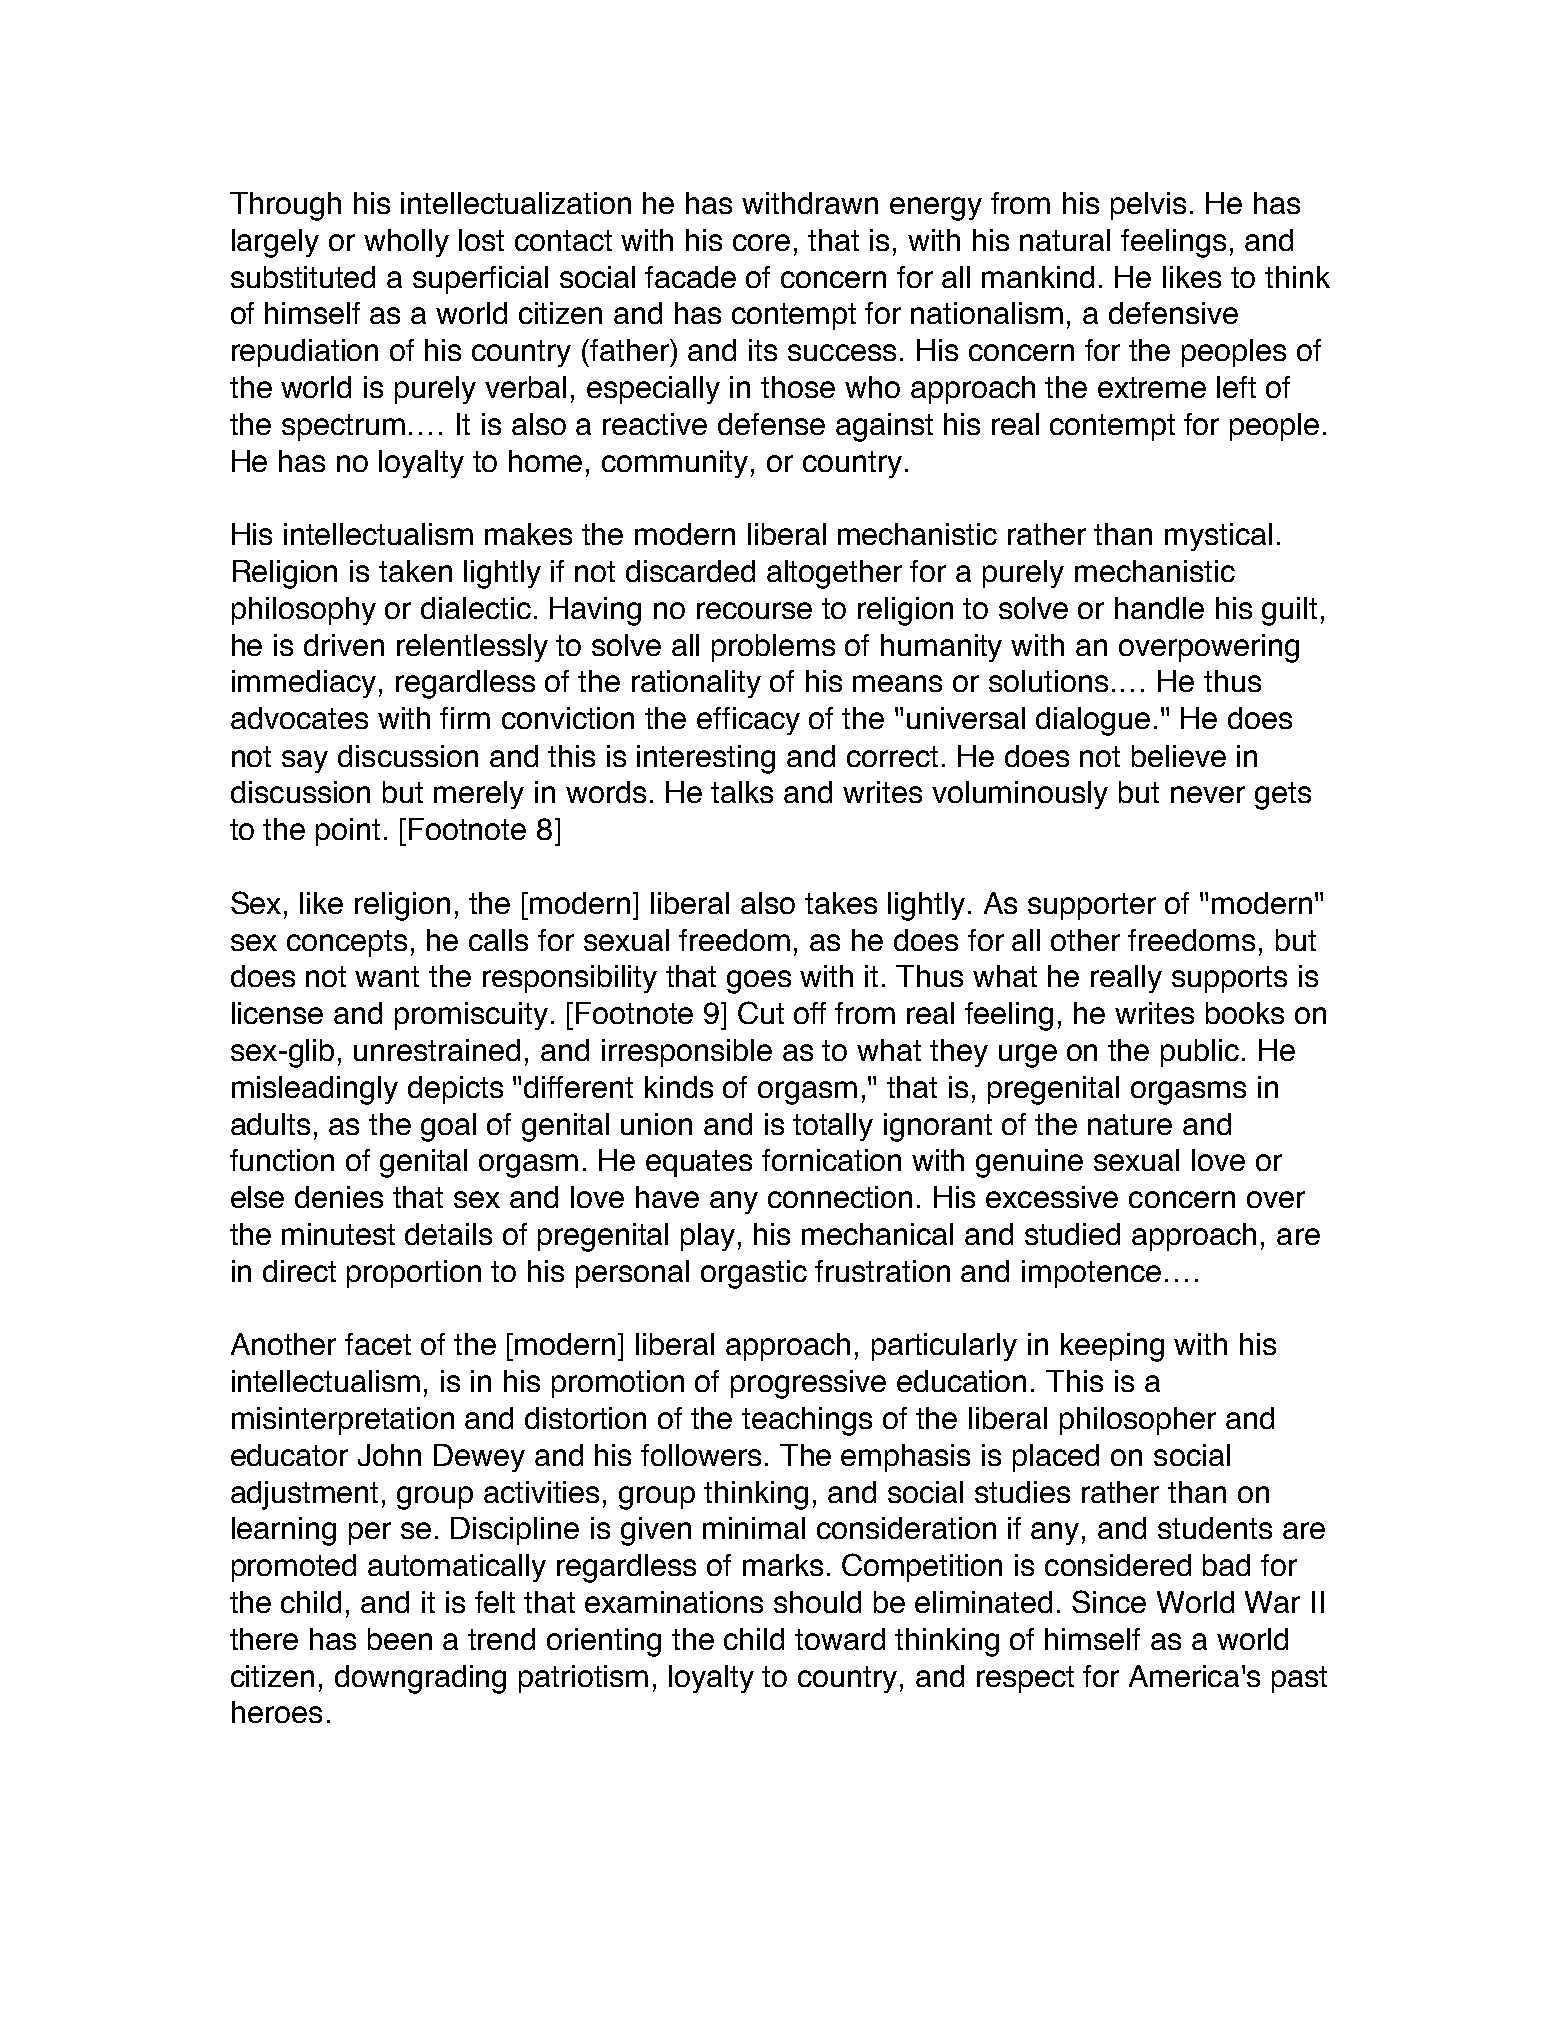 This document has width=1564, height=2024. What do you see at coordinates (465, 718) in the document?
I see `firm` at bounding box center [465, 718].
